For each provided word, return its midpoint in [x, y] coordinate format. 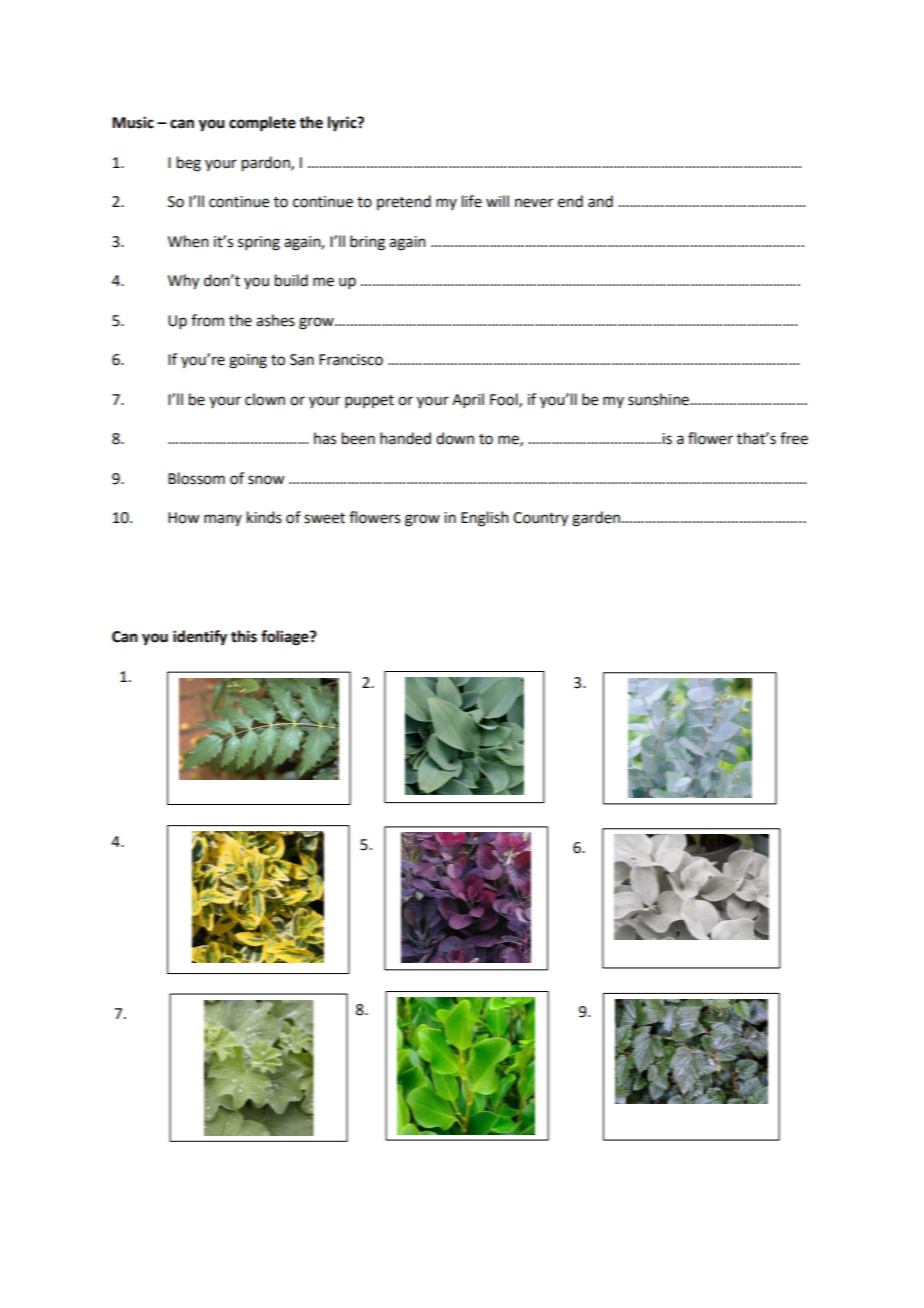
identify [200, 638]
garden [597, 519]
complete [262, 124]
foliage [286, 638]
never [534, 203]
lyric [343, 124]
